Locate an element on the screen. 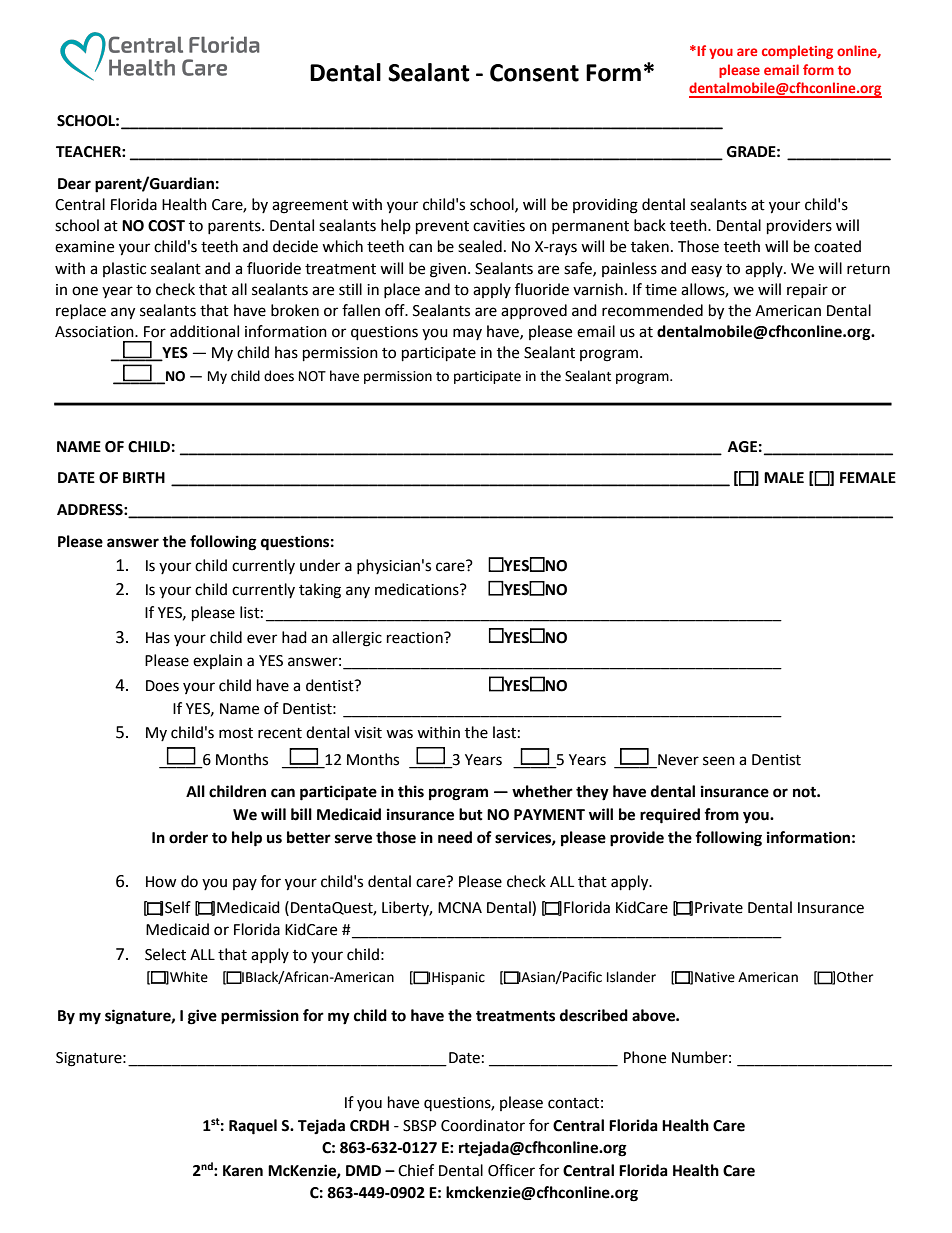 The image size is (952, 1233). seen is located at coordinates (719, 761).
